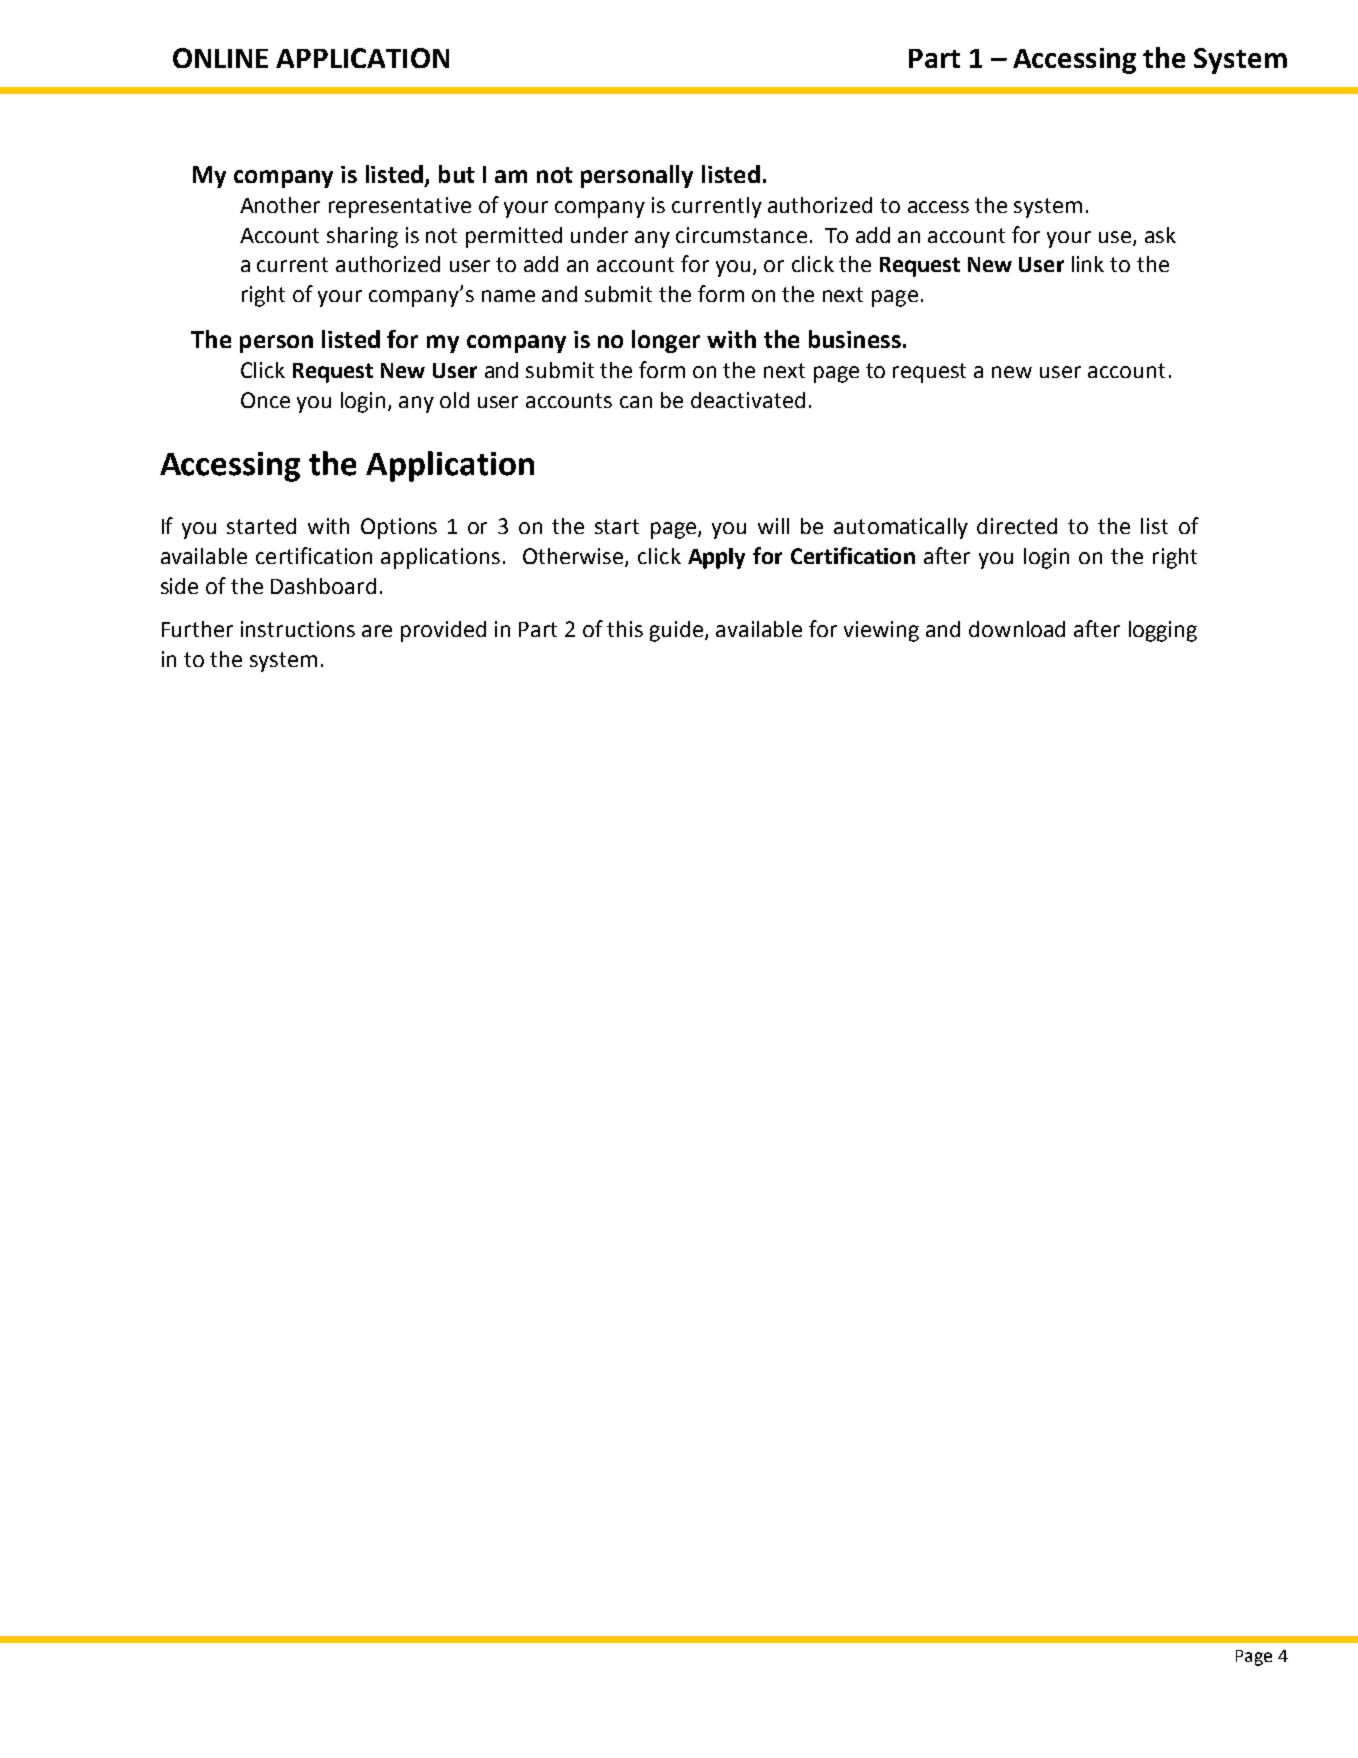 The width and height of the image is (1358, 1758). Describe the element at coordinates (298, 629) in the image. I see `instructions` at that location.
